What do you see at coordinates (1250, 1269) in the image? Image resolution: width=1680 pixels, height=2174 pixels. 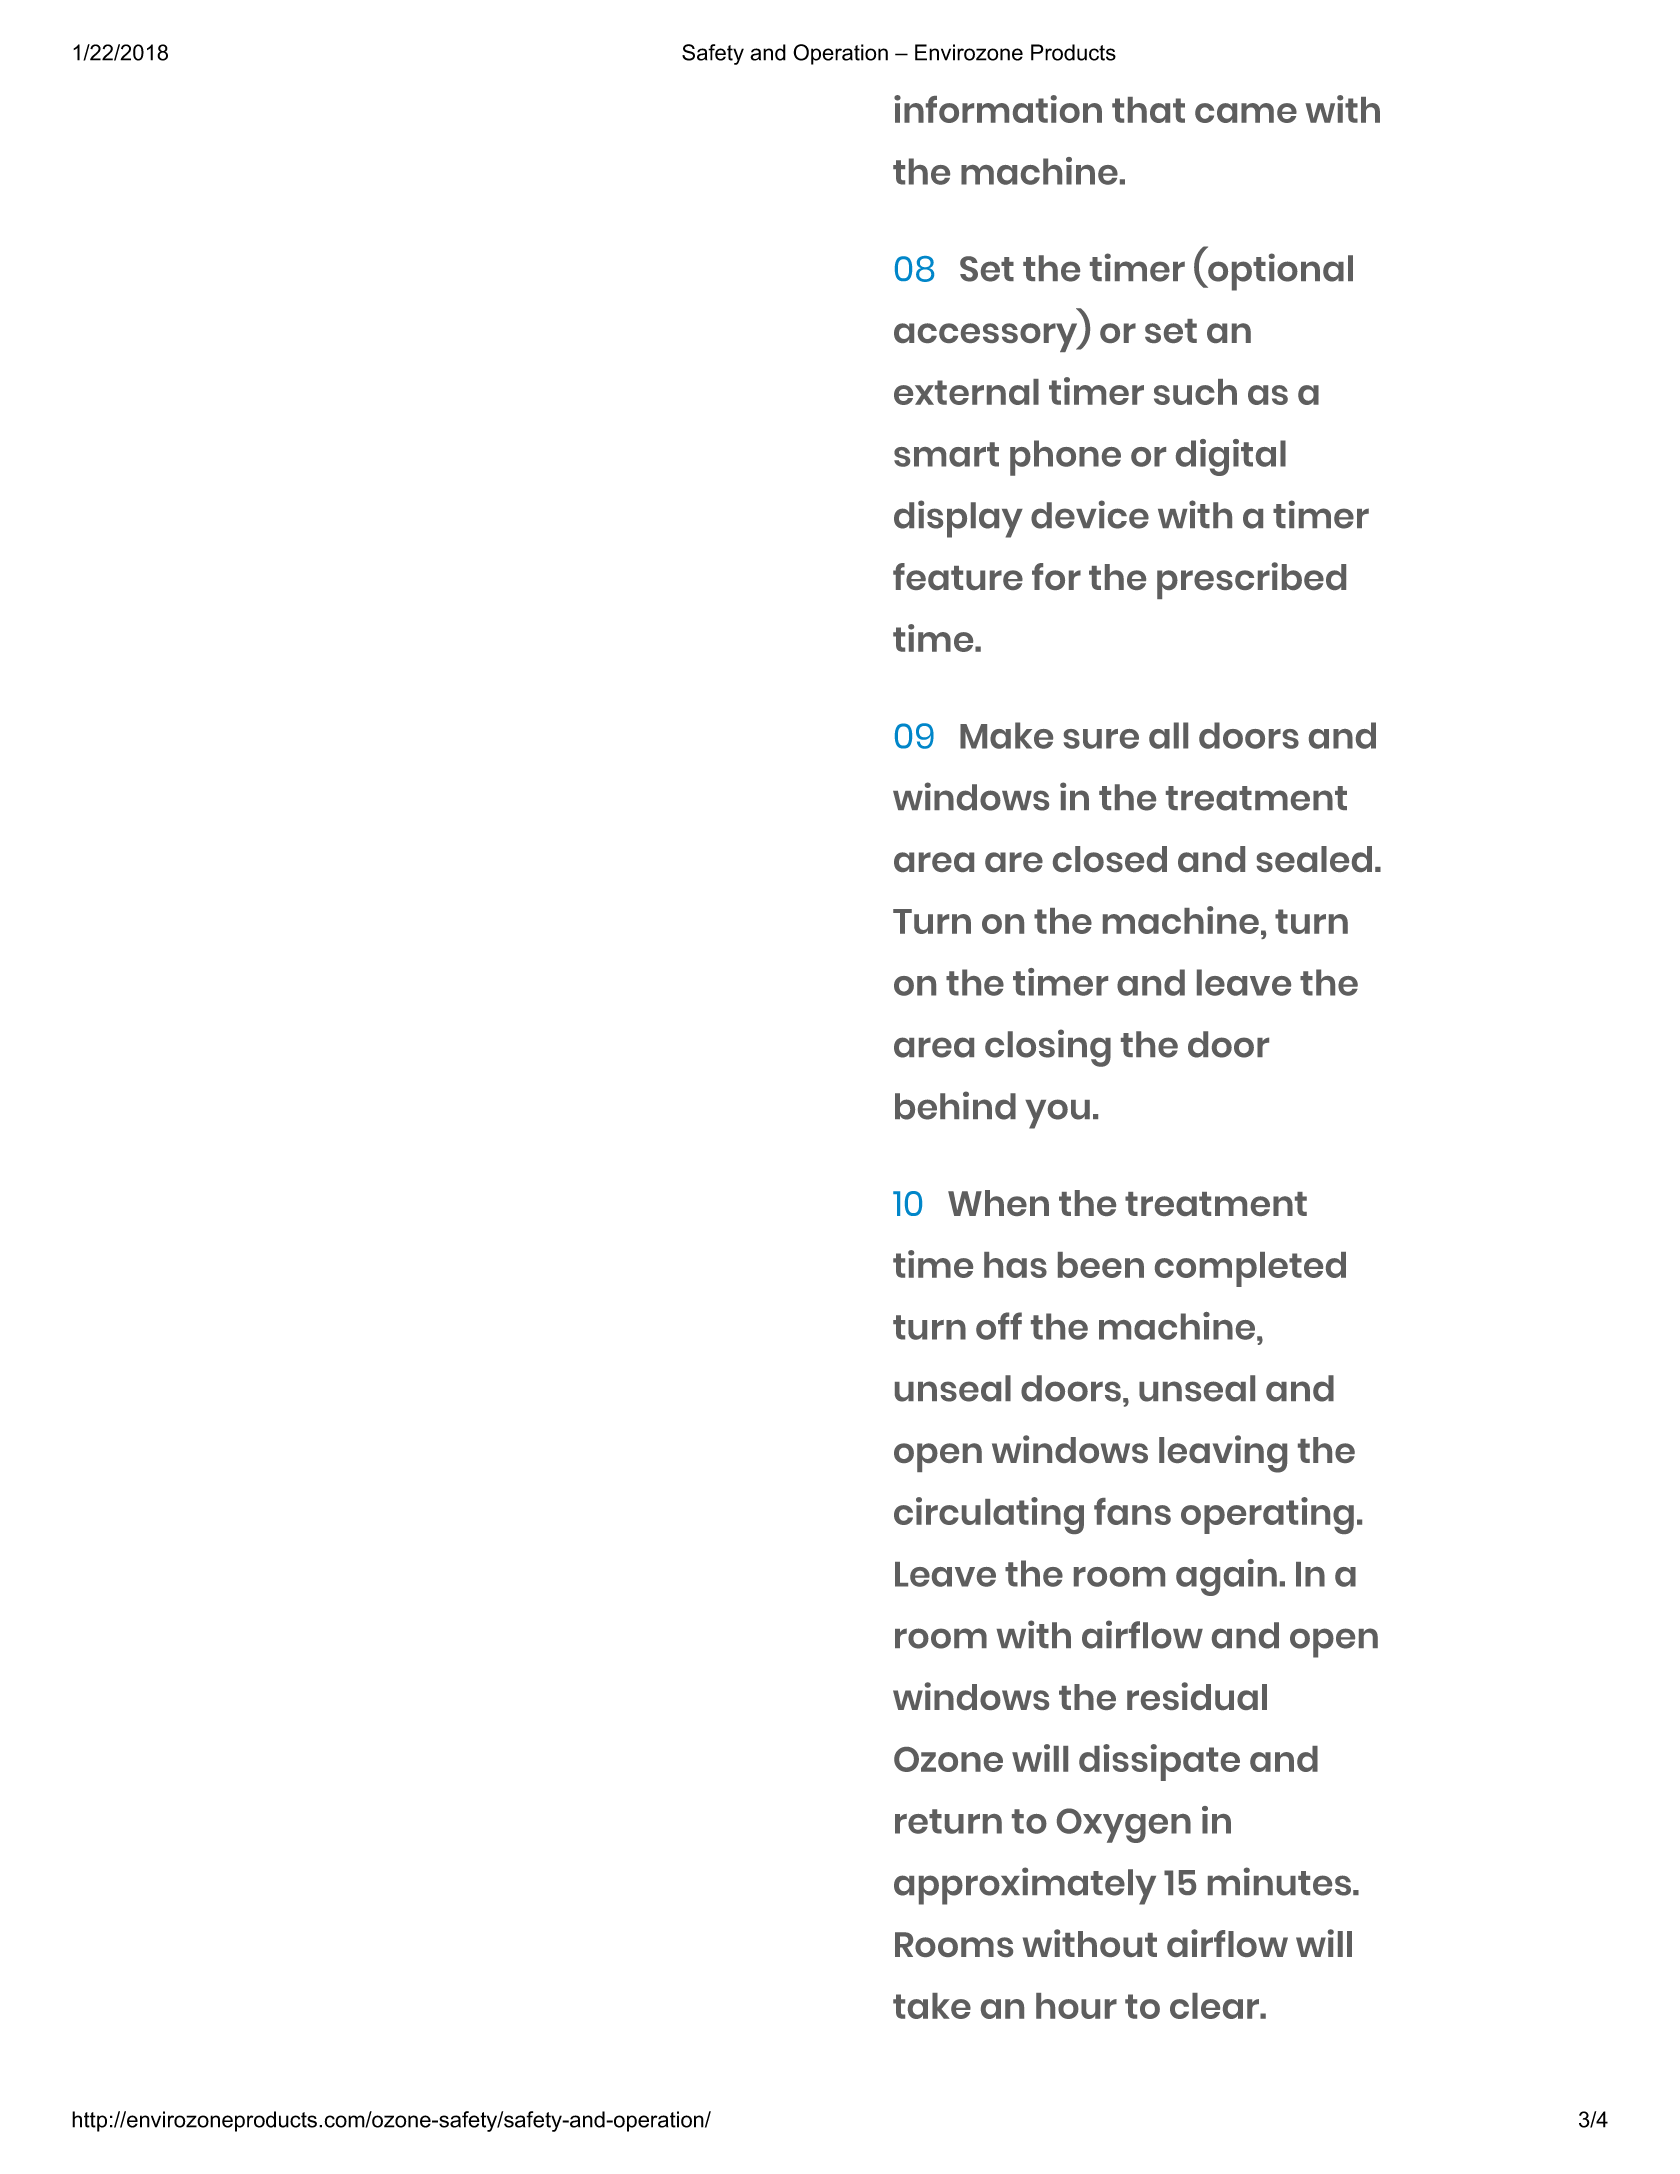 I see `completed` at bounding box center [1250, 1269].
